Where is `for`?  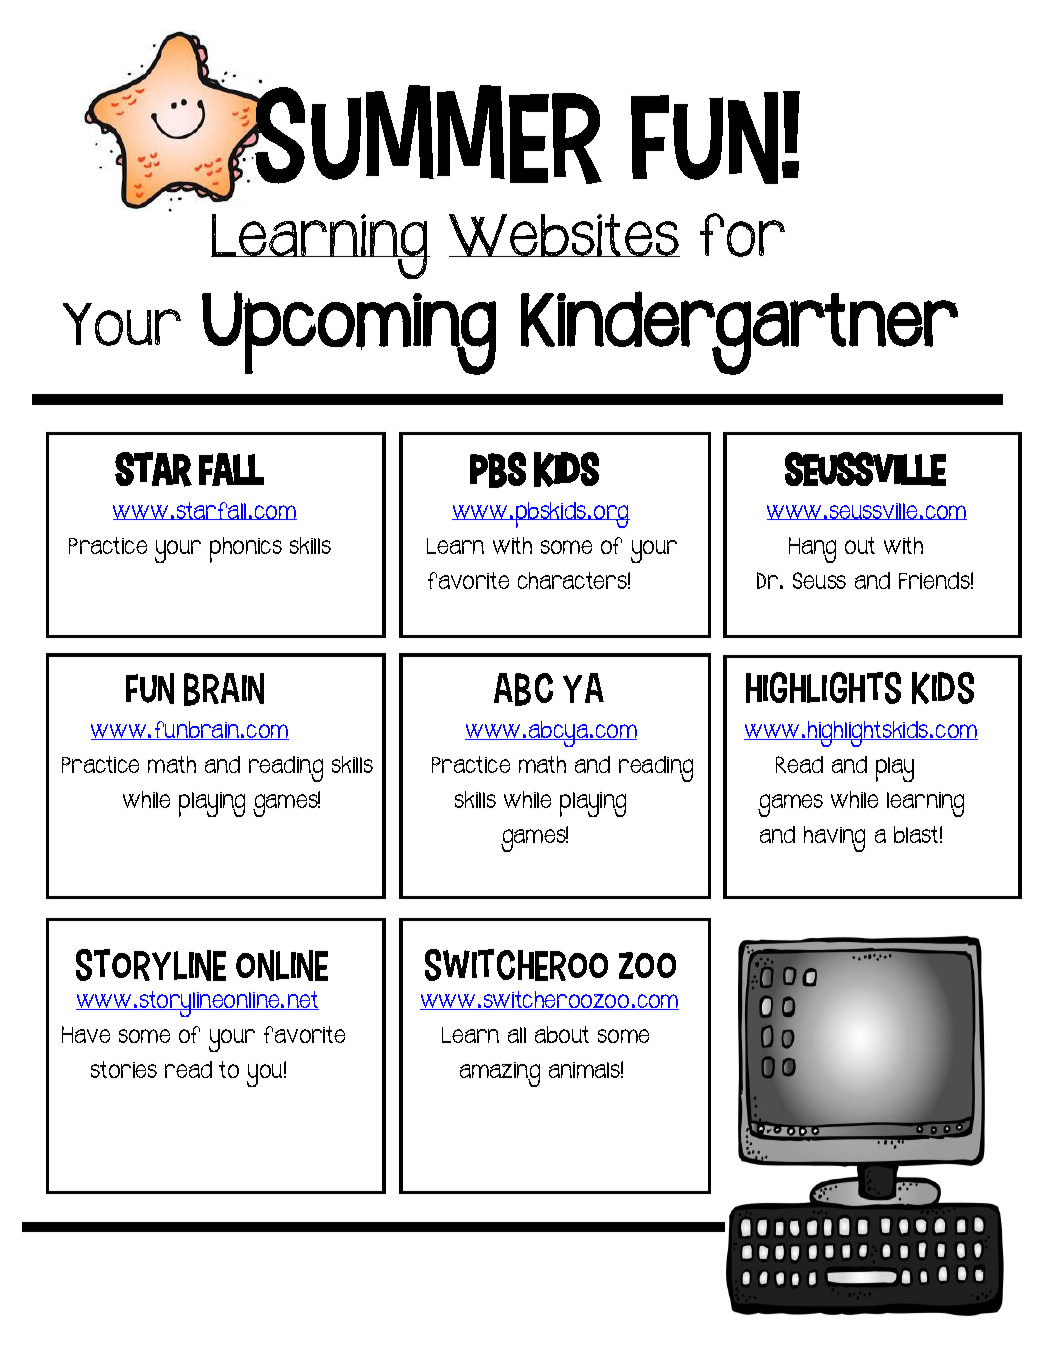
for is located at coordinates (742, 235).
